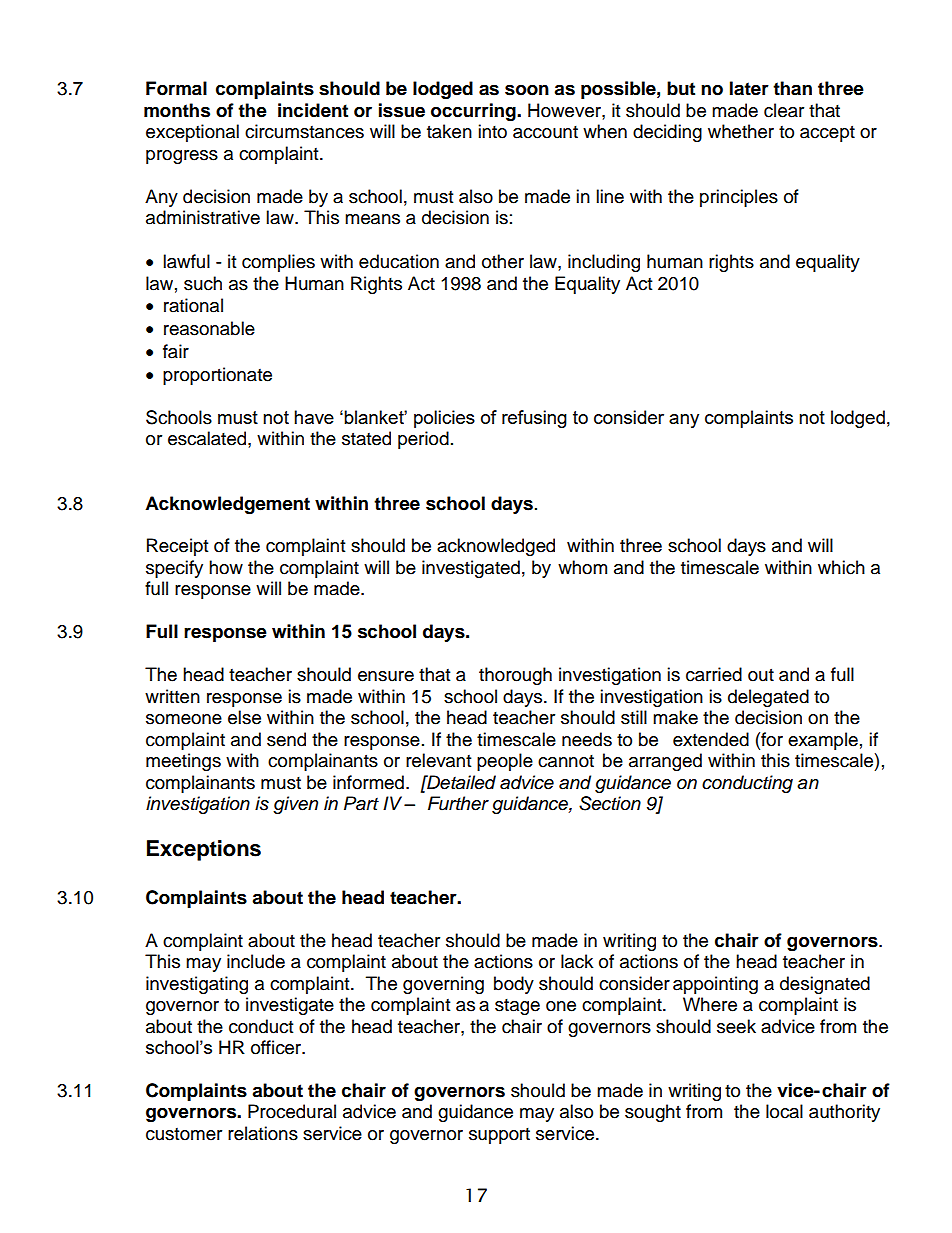 Image resolution: width=952 pixels, height=1233 pixels. Describe the element at coordinates (304, 131) in the screenshot. I see `circumstances` at that location.
